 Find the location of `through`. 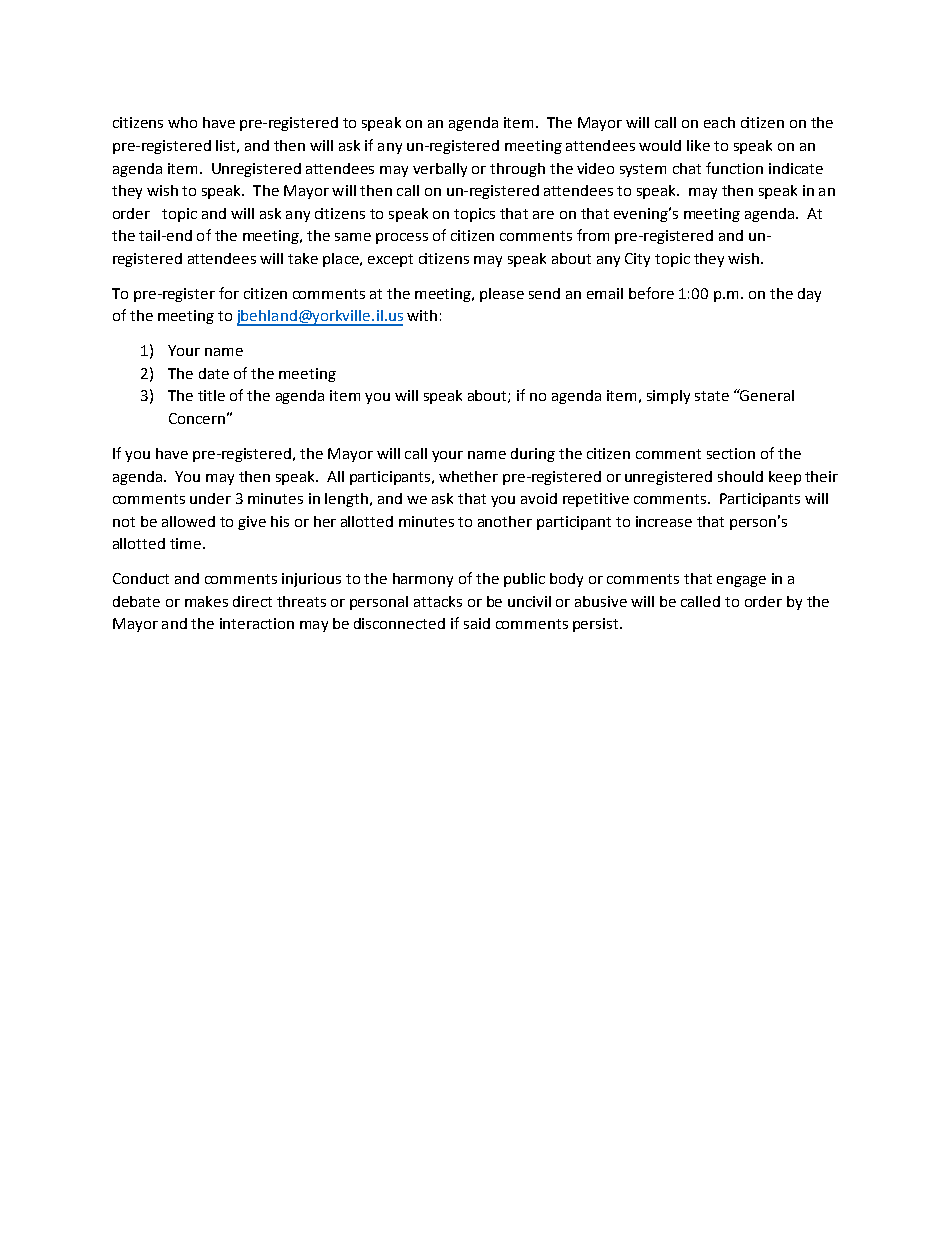

through is located at coordinates (517, 170).
